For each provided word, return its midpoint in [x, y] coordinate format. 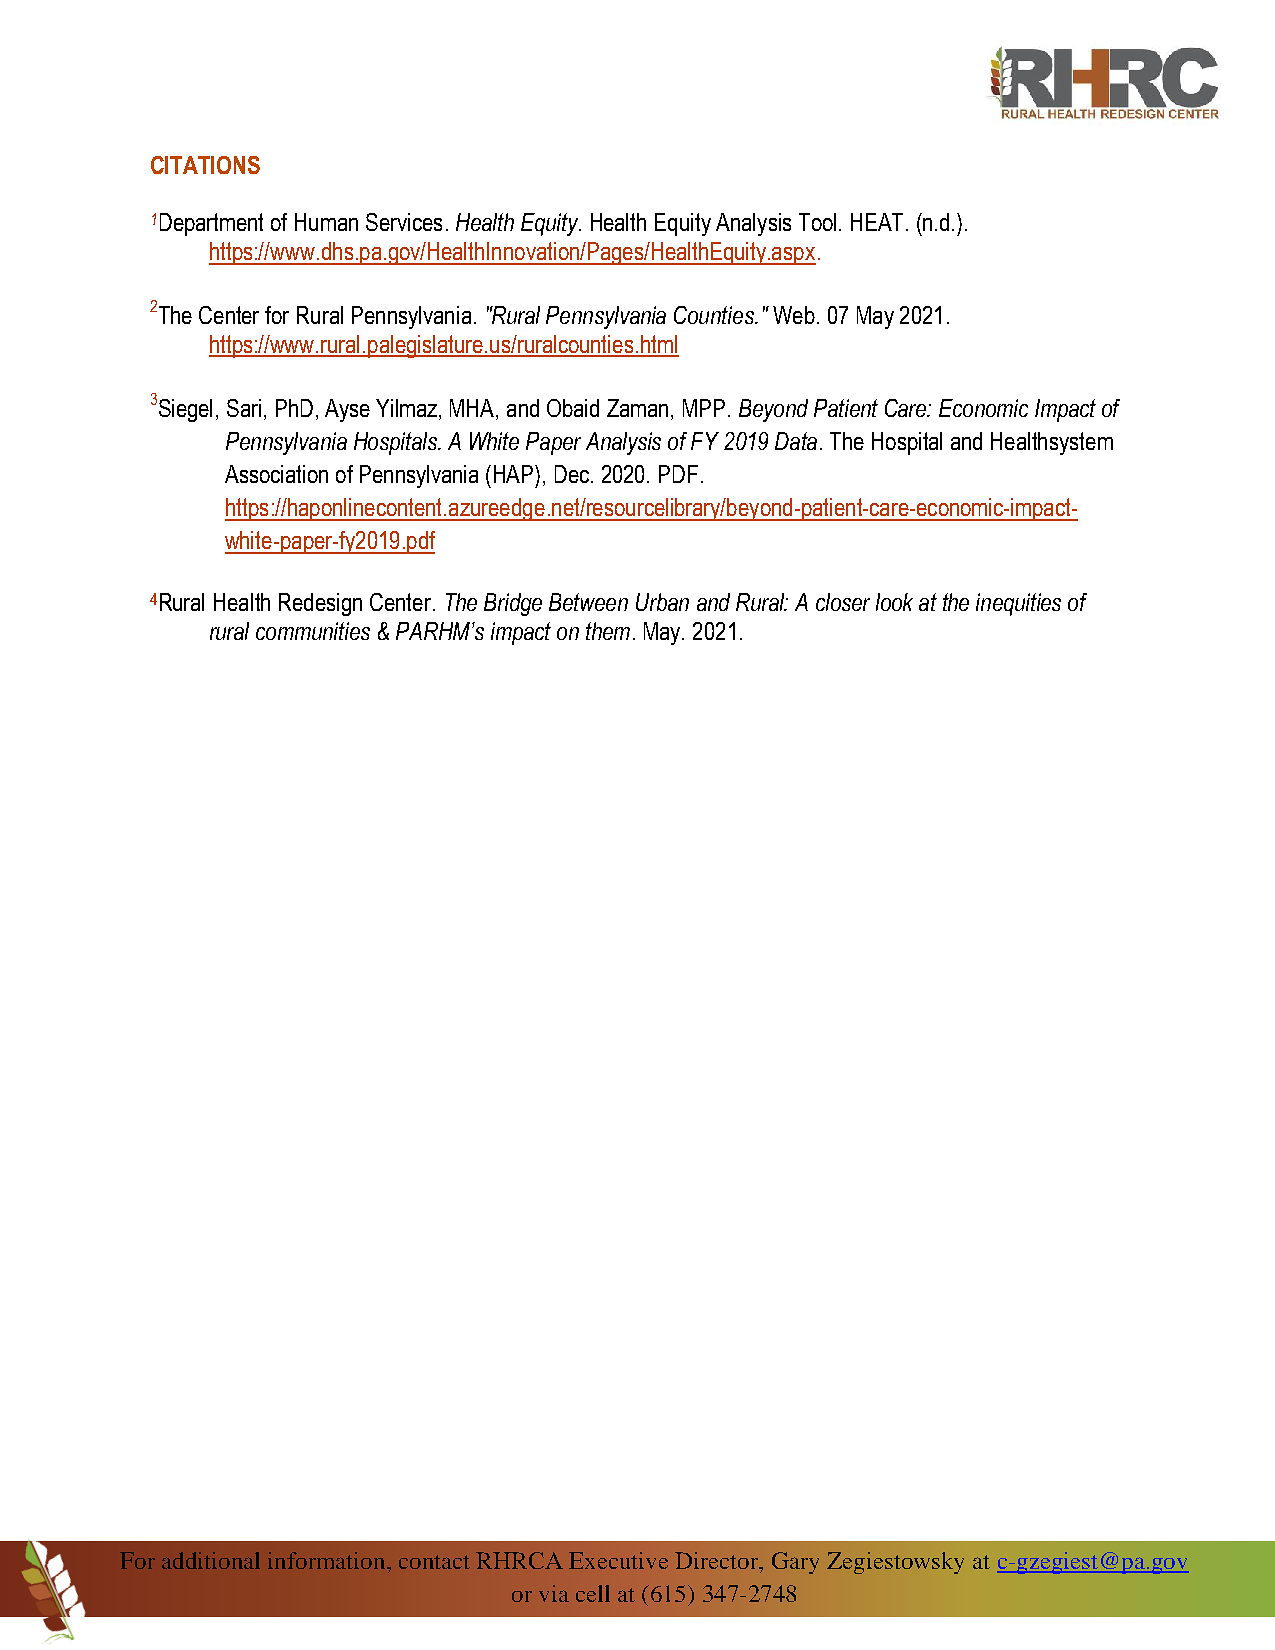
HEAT [877, 222]
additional [211, 1560]
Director [718, 1560]
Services [404, 222]
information [328, 1560]
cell [593, 1593]
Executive [618, 1560]
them [608, 631]
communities [313, 631]
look [894, 602]
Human [326, 222]
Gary [795, 1563]
